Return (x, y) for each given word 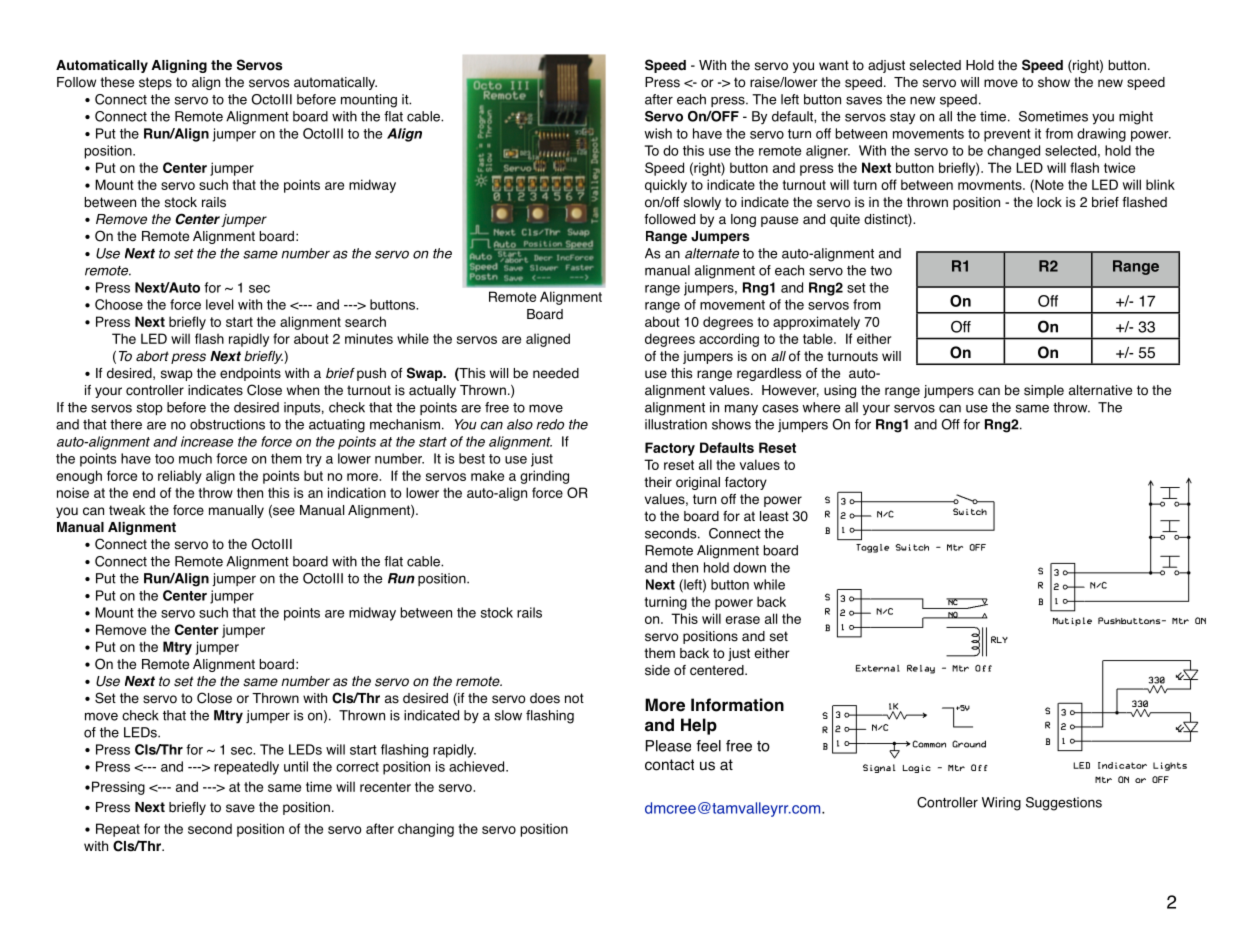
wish (658, 133)
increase (207, 441)
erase (742, 620)
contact (669, 765)
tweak (127, 510)
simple (1044, 391)
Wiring (1001, 804)
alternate (712, 253)
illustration (676, 424)
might (1136, 118)
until (296, 766)
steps (155, 83)
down (749, 567)
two (881, 271)
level (219, 304)
